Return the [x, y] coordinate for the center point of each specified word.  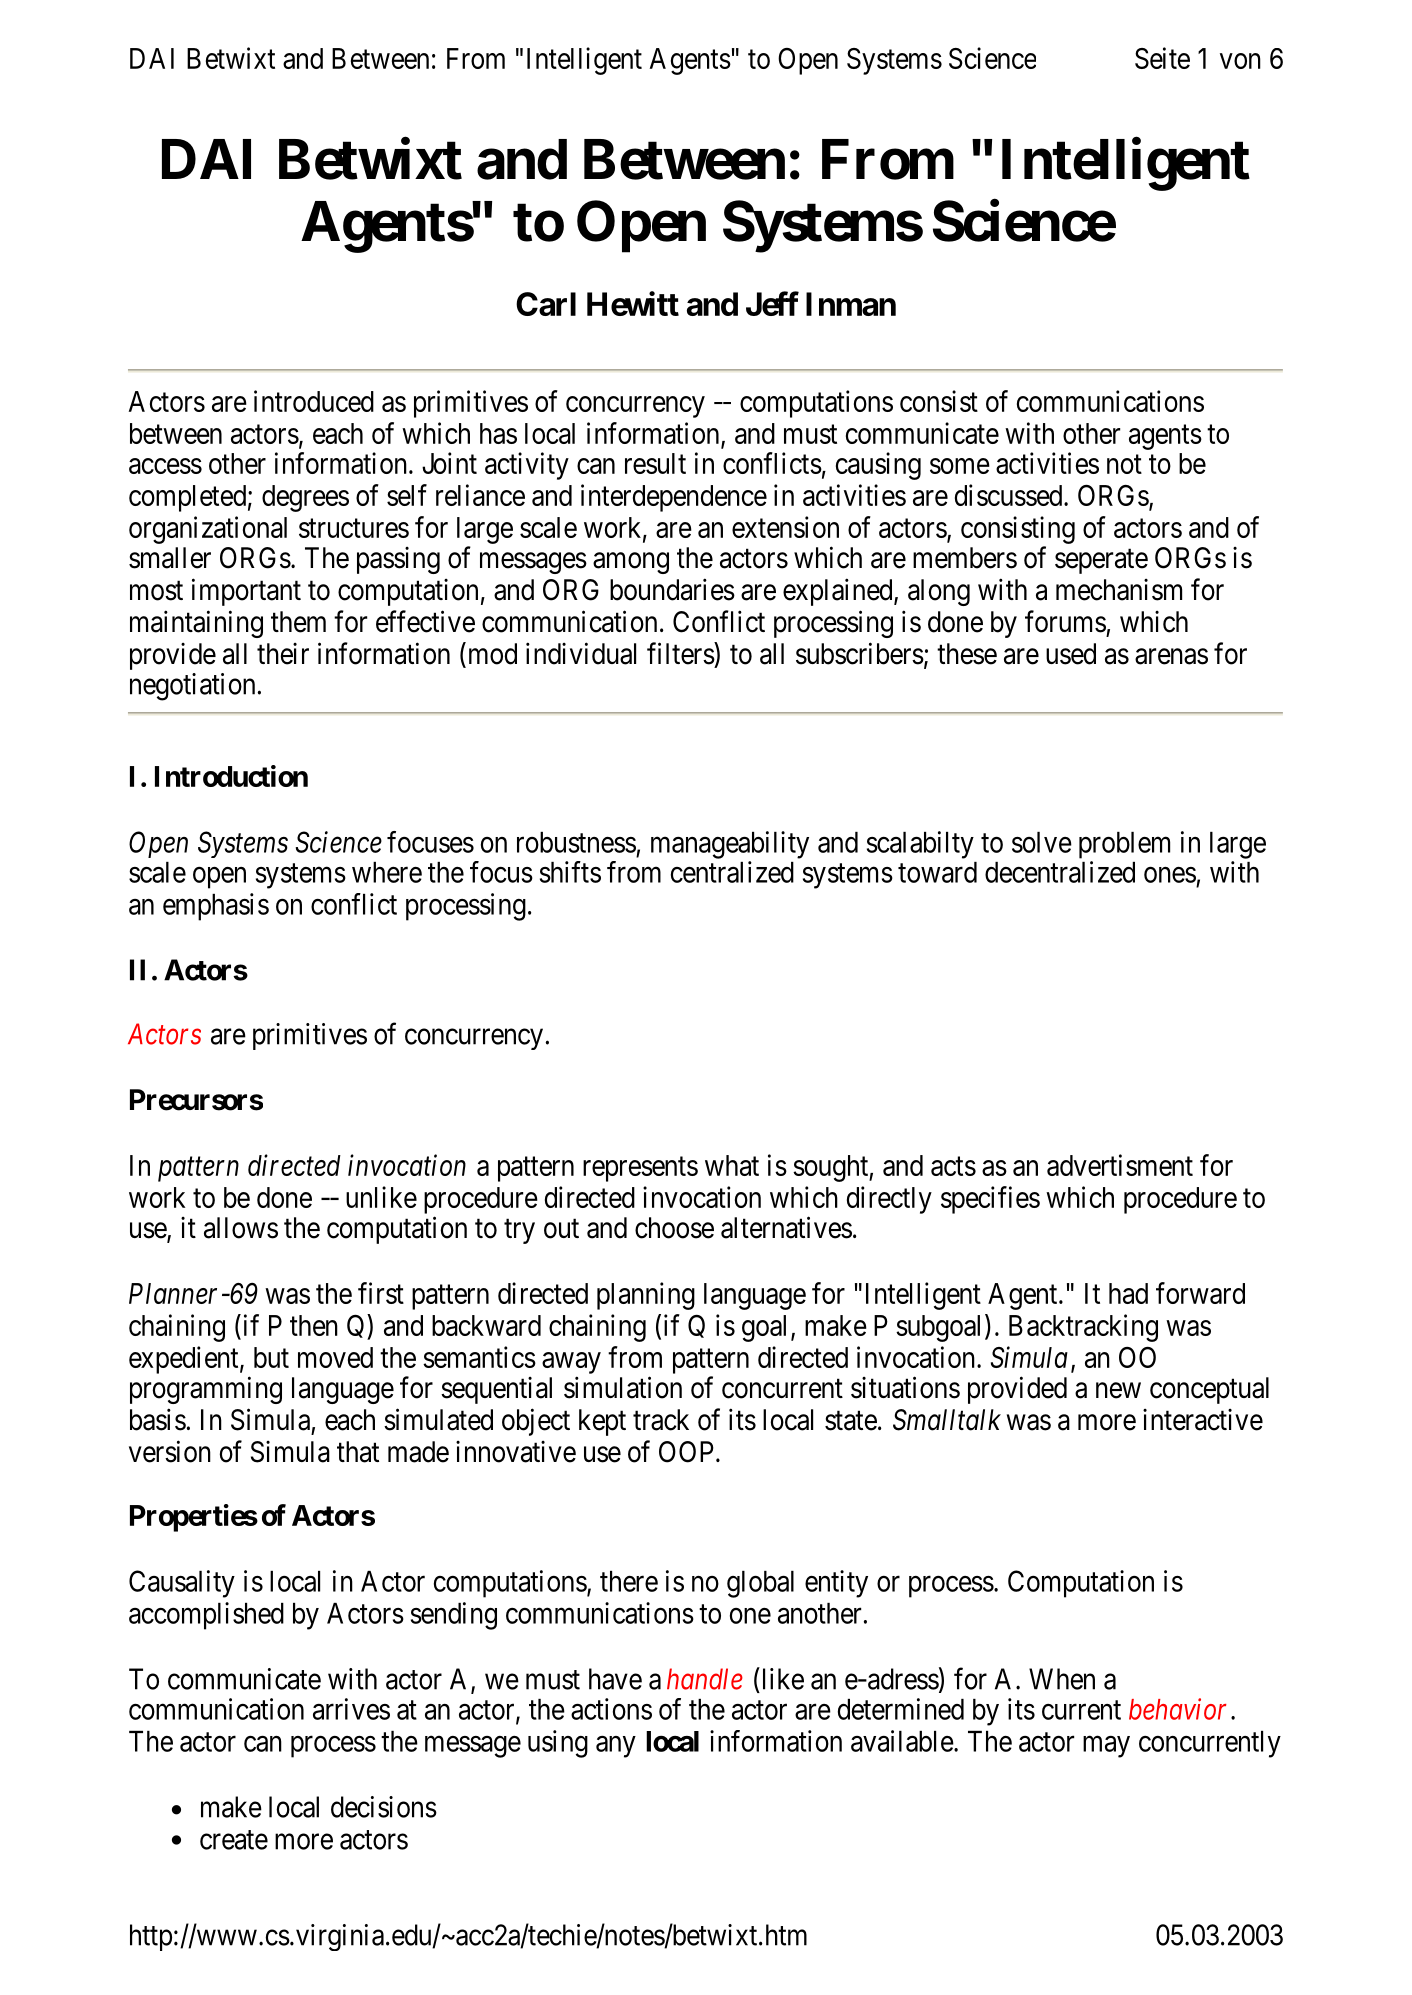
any [616, 1747]
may [1106, 1747]
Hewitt [633, 303]
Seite [1162, 58]
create [234, 1840]
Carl [546, 304]
